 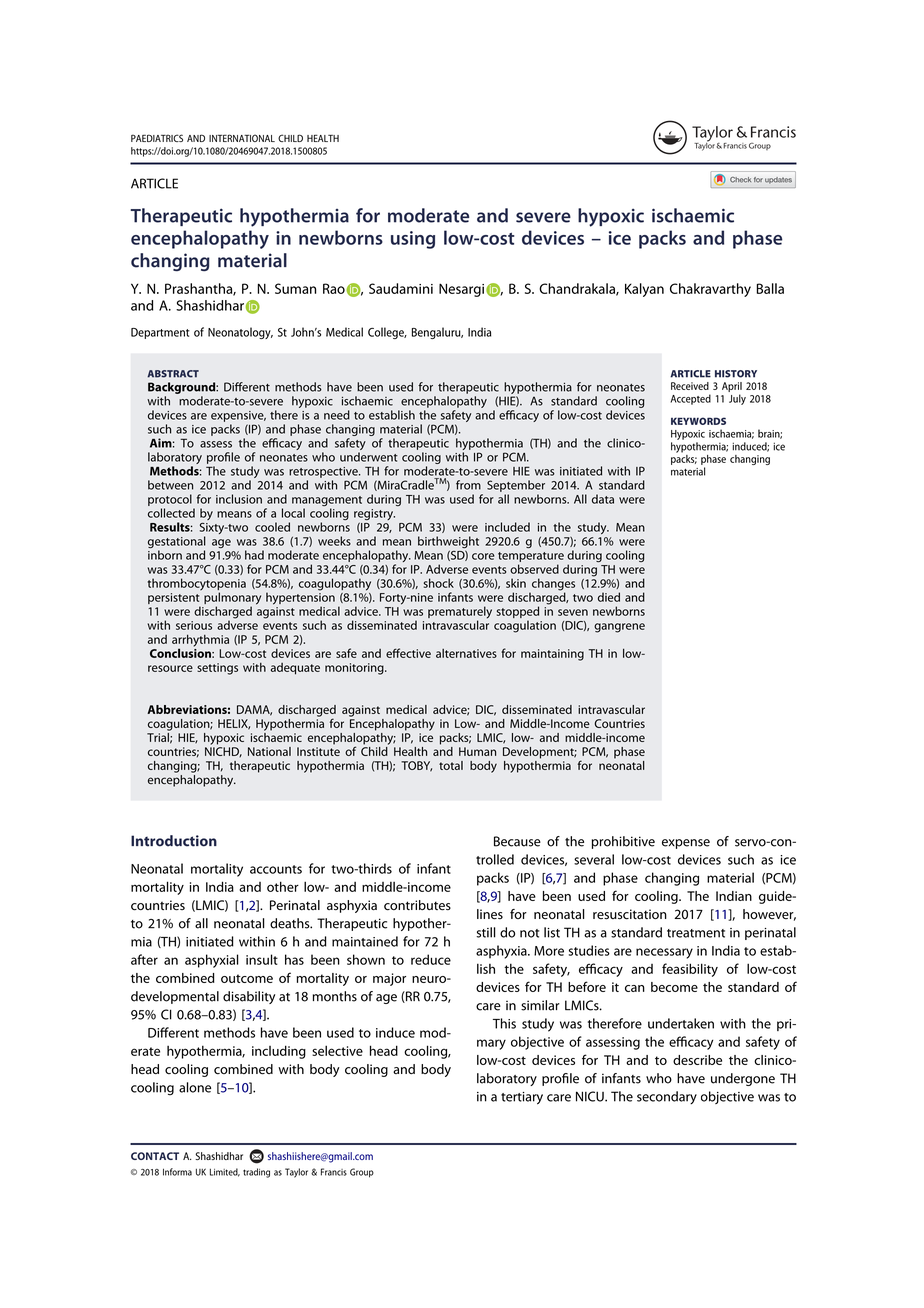 I want to click on alternatives, so click(x=466, y=653).
